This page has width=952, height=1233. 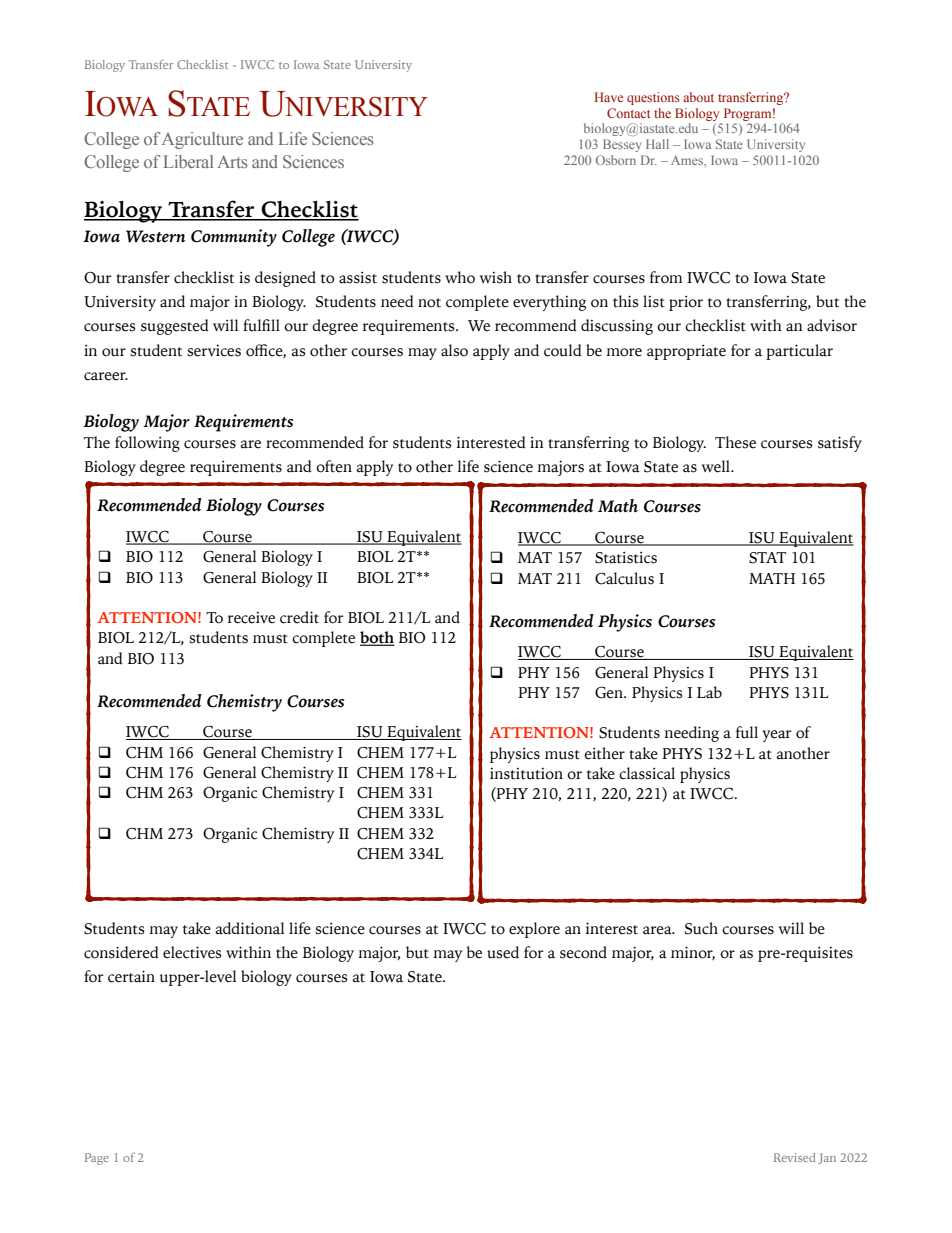 What do you see at coordinates (609, 97) in the page?
I see `Have` at bounding box center [609, 97].
